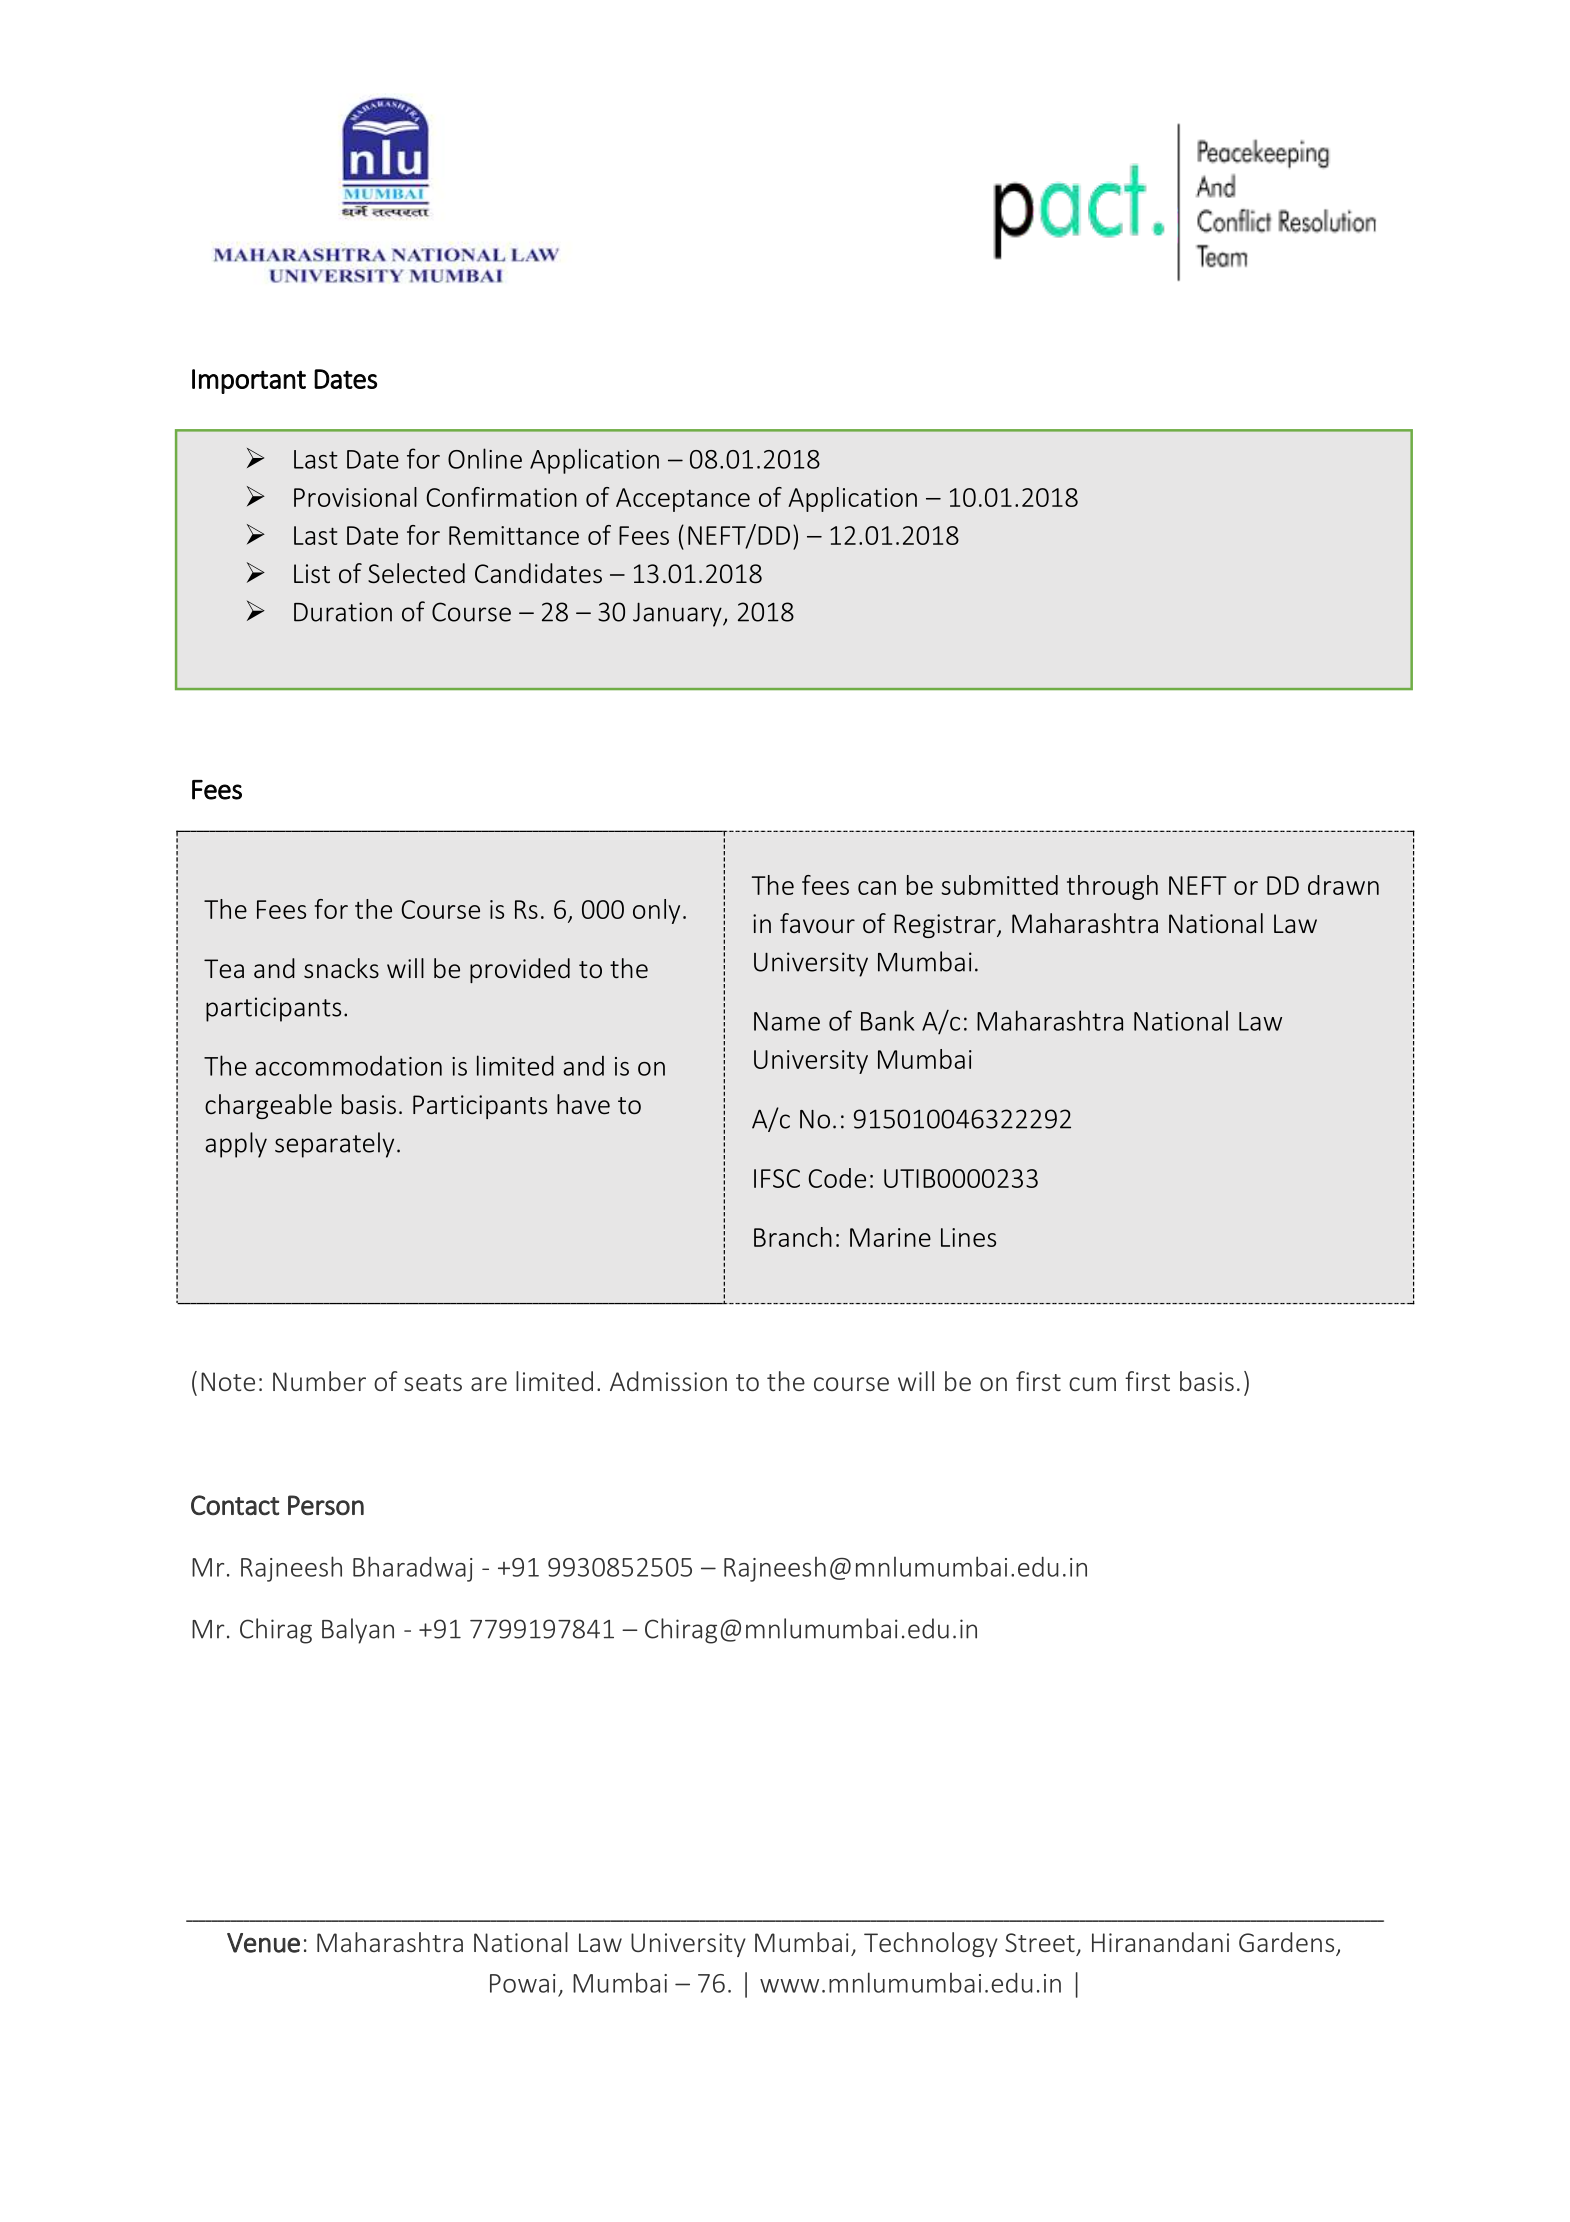  What do you see at coordinates (1288, 1943) in the screenshot?
I see `Gardens` at bounding box center [1288, 1943].
